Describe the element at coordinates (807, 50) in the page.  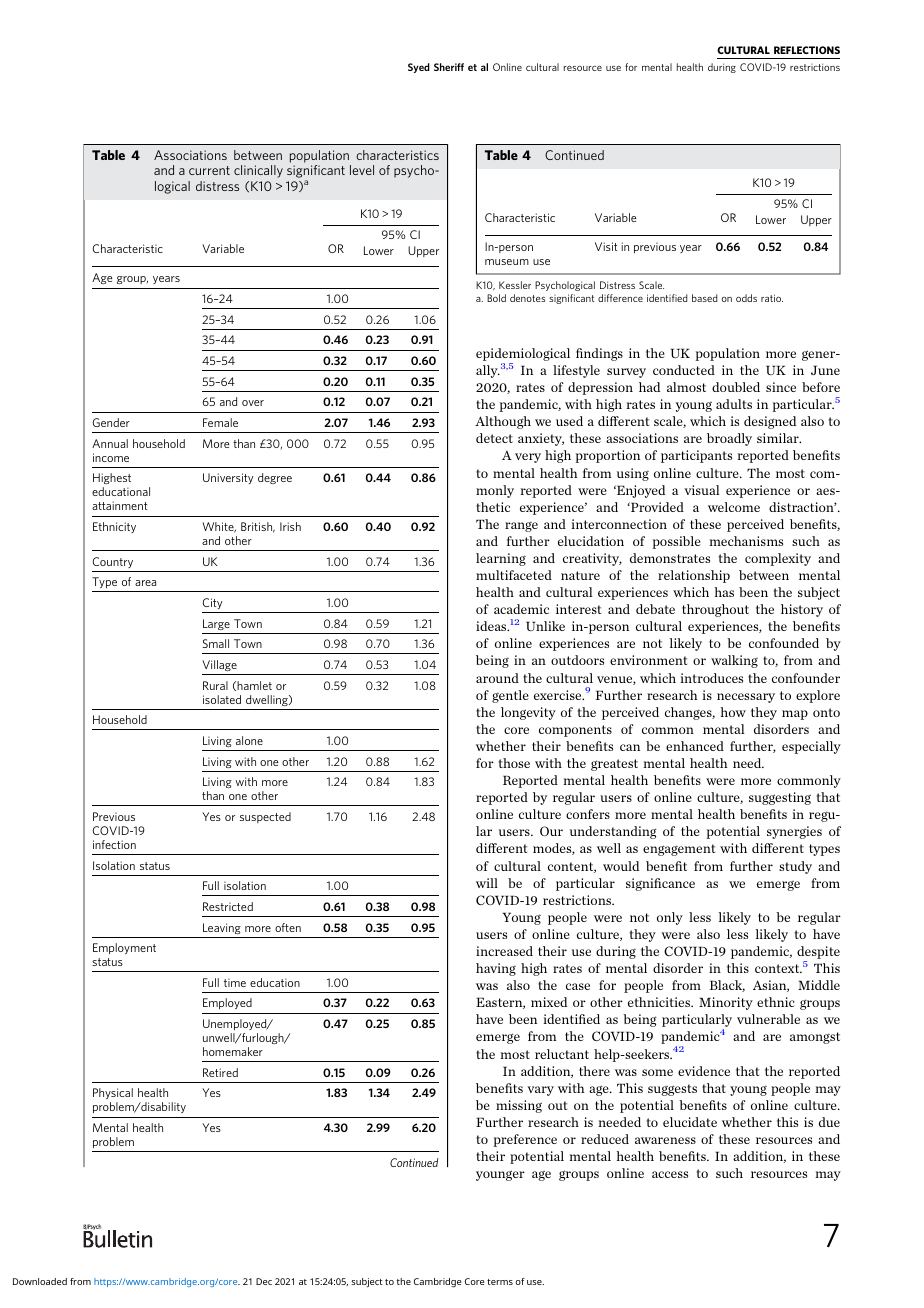
I see `REFLECTIONS` at that location.
